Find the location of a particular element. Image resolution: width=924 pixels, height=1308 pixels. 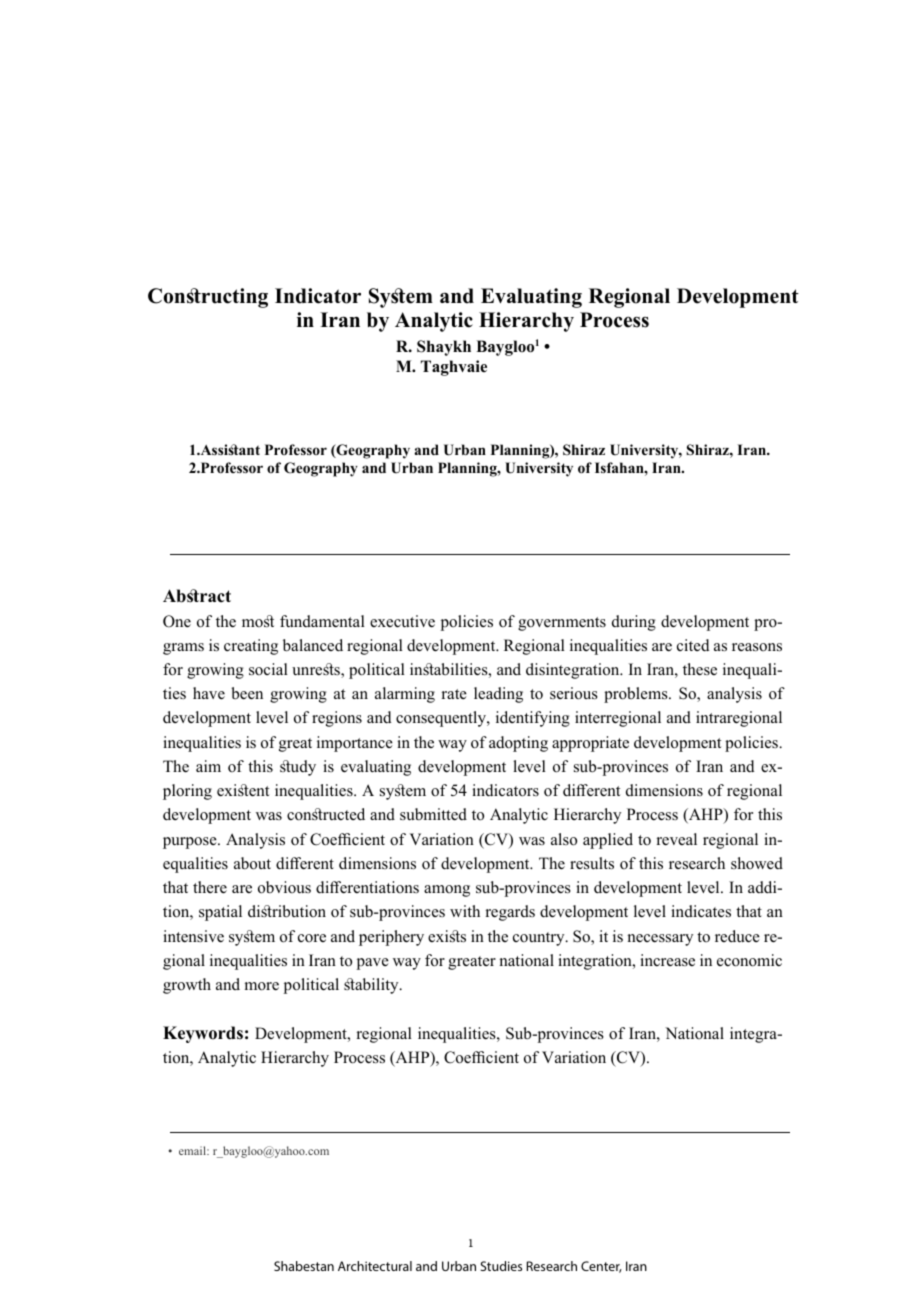

Studies is located at coordinates (501, 1266).
